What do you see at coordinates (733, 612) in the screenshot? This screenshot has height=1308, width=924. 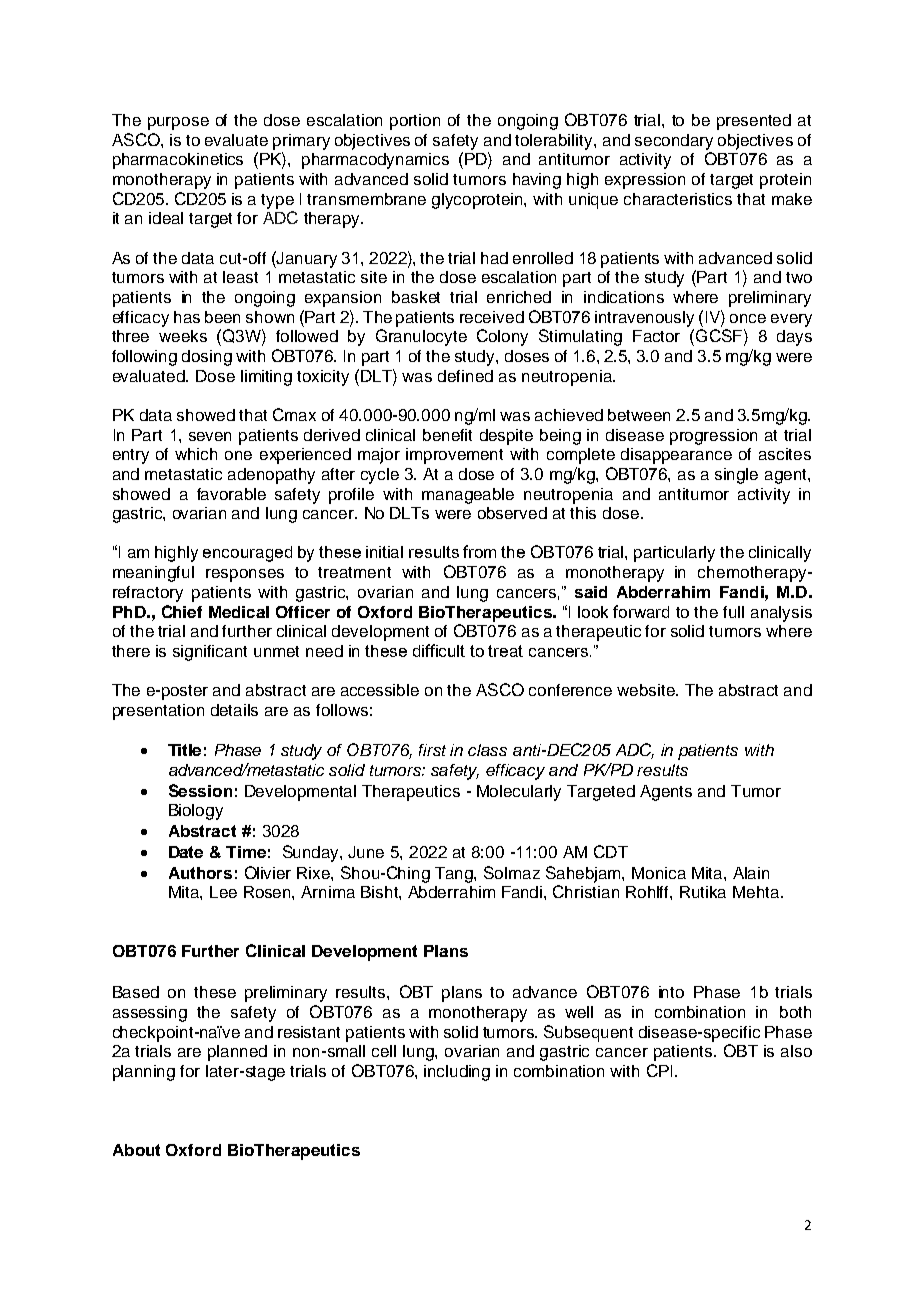 I see `full` at bounding box center [733, 612].
